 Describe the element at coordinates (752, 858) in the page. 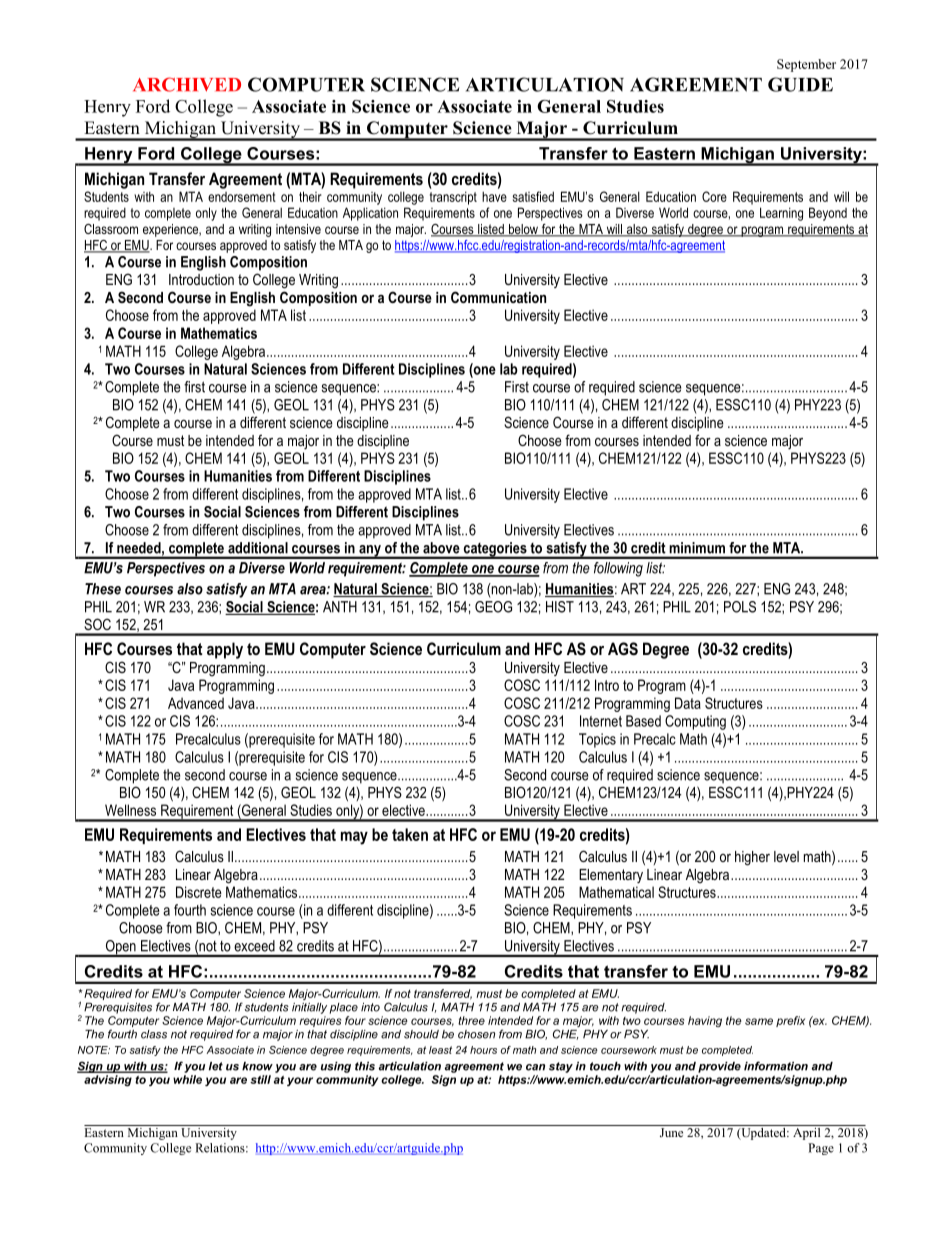

I see `higher` at that location.
